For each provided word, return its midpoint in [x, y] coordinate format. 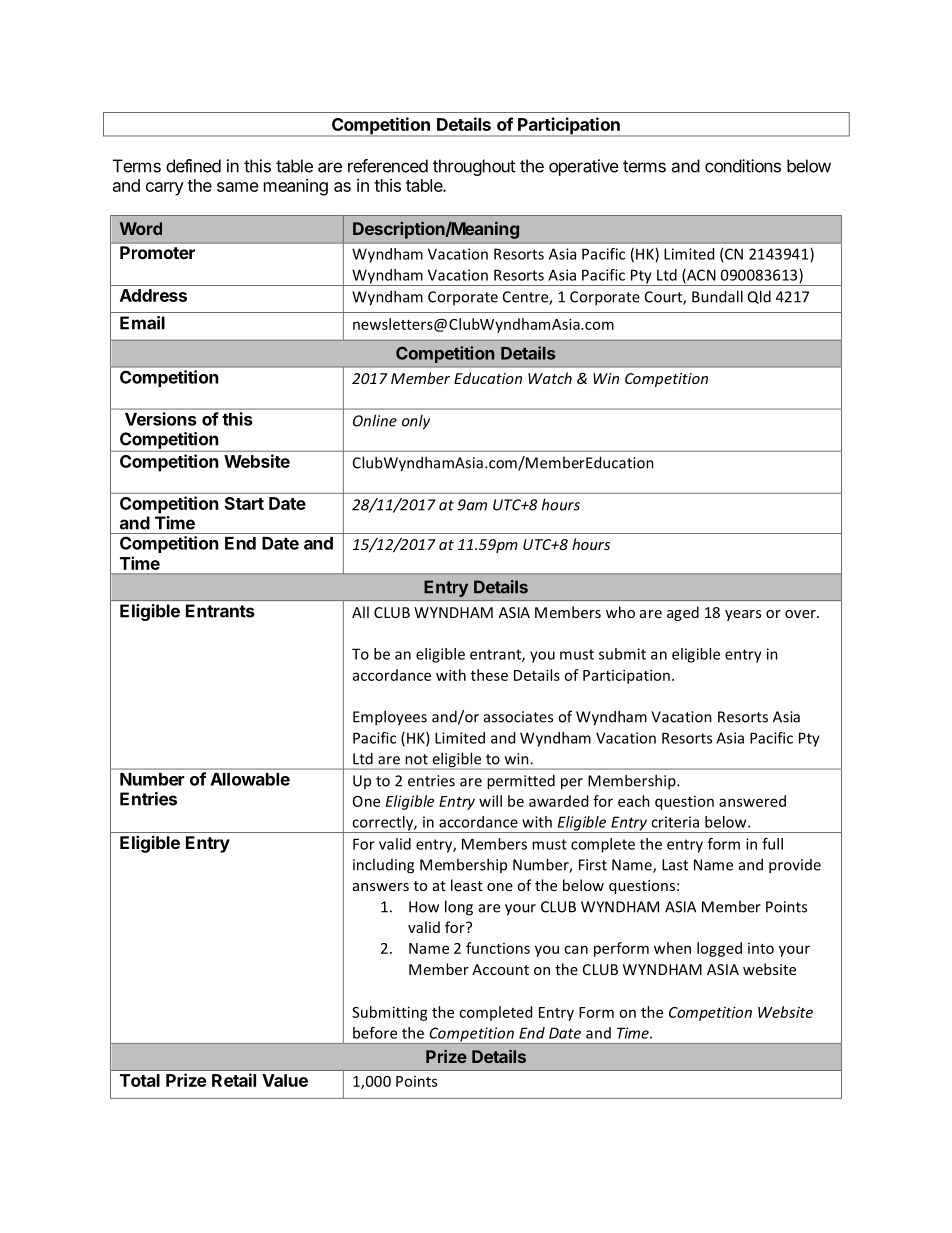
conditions [743, 166]
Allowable [250, 779]
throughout [474, 167]
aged [683, 613]
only [416, 422]
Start [244, 503]
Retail [234, 1080]
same [238, 187]
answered [752, 801]
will [490, 801]
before [375, 1033]
